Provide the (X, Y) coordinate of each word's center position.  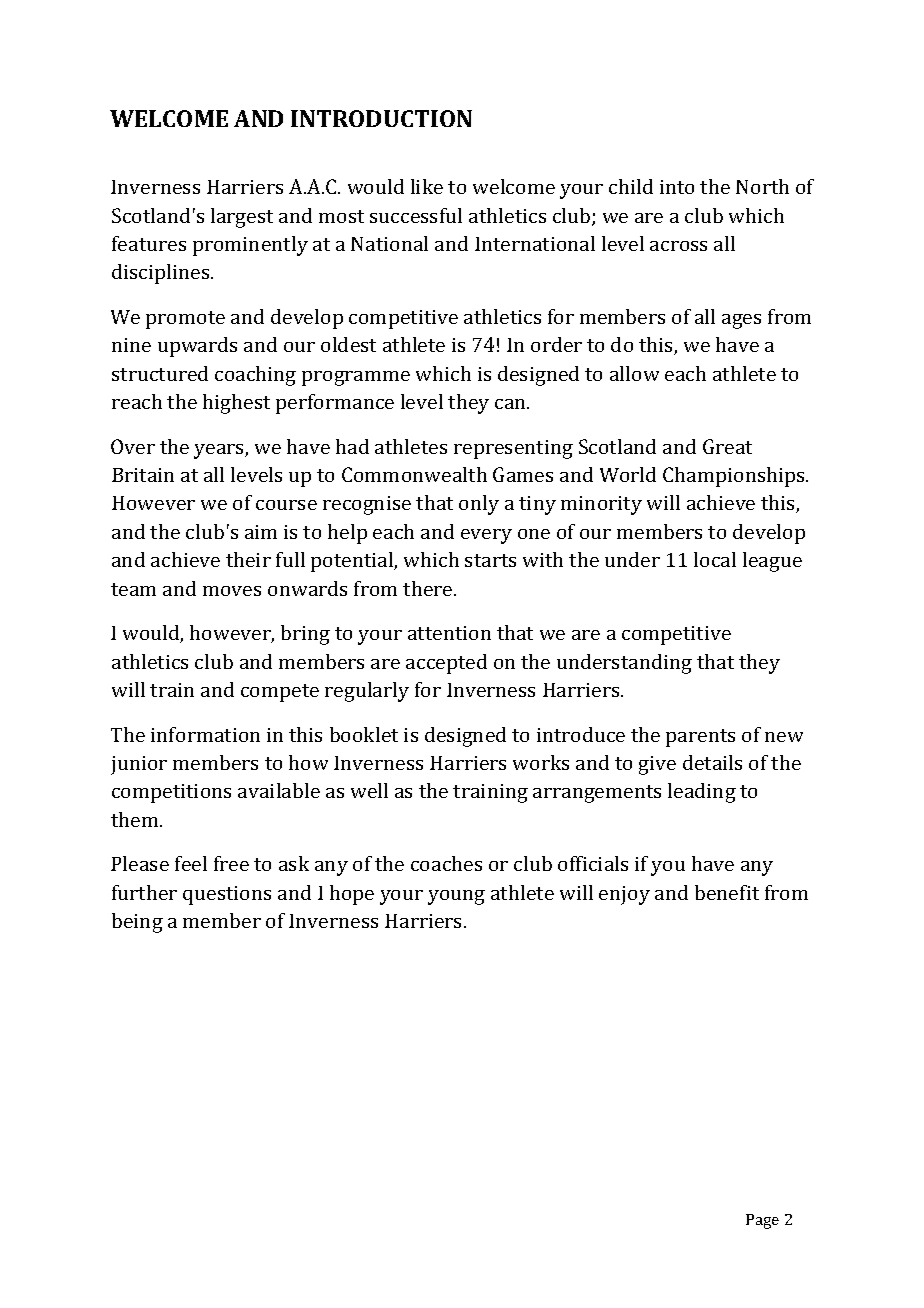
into (677, 187)
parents (700, 738)
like (427, 186)
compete (280, 693)
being (137, 923)
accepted (446, 664)
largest (242, 218)
